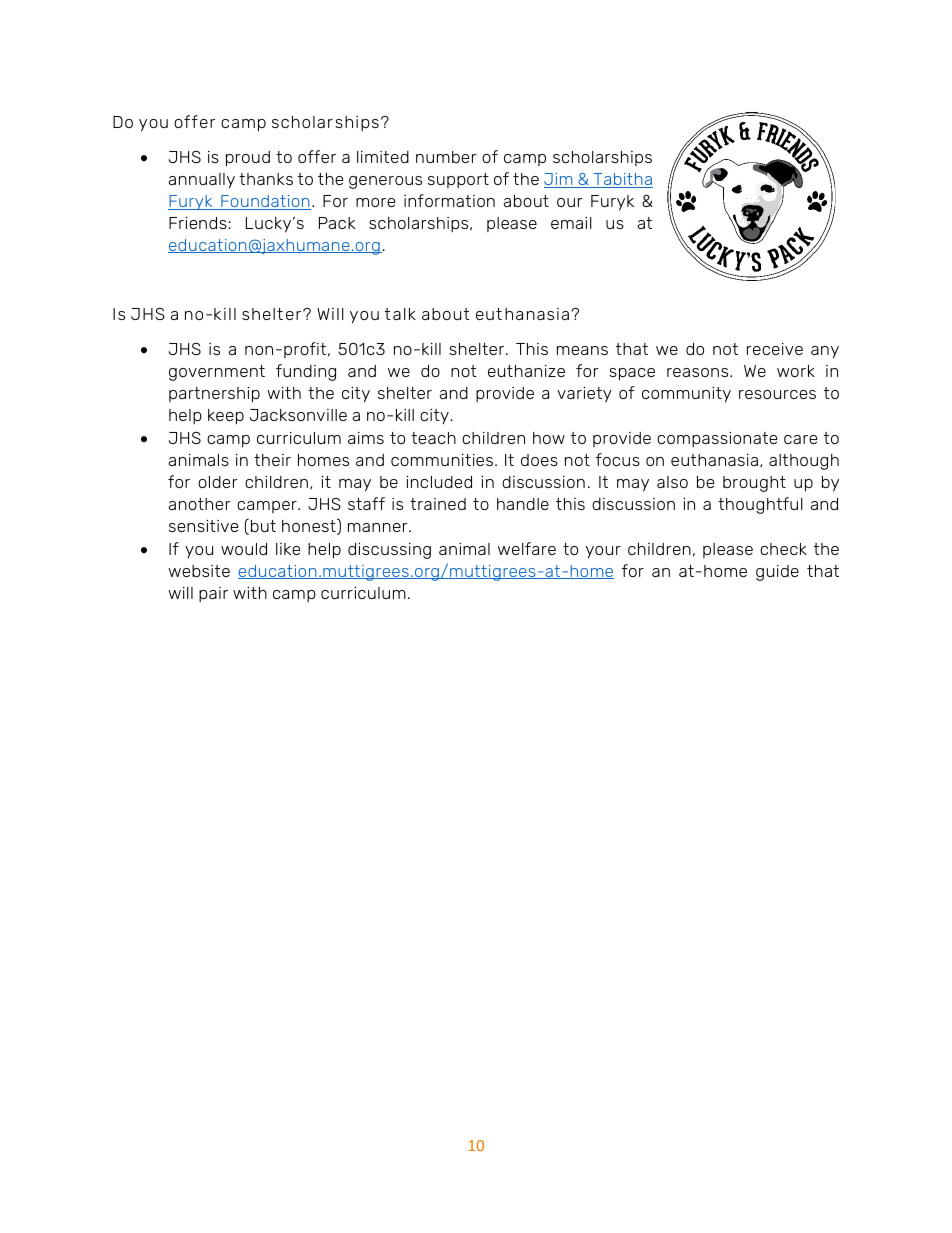 This screenshot has height=1233, width=952. Describe the element at coordinates (337, 223) in the screenshot. I see `Pack` at that location.
